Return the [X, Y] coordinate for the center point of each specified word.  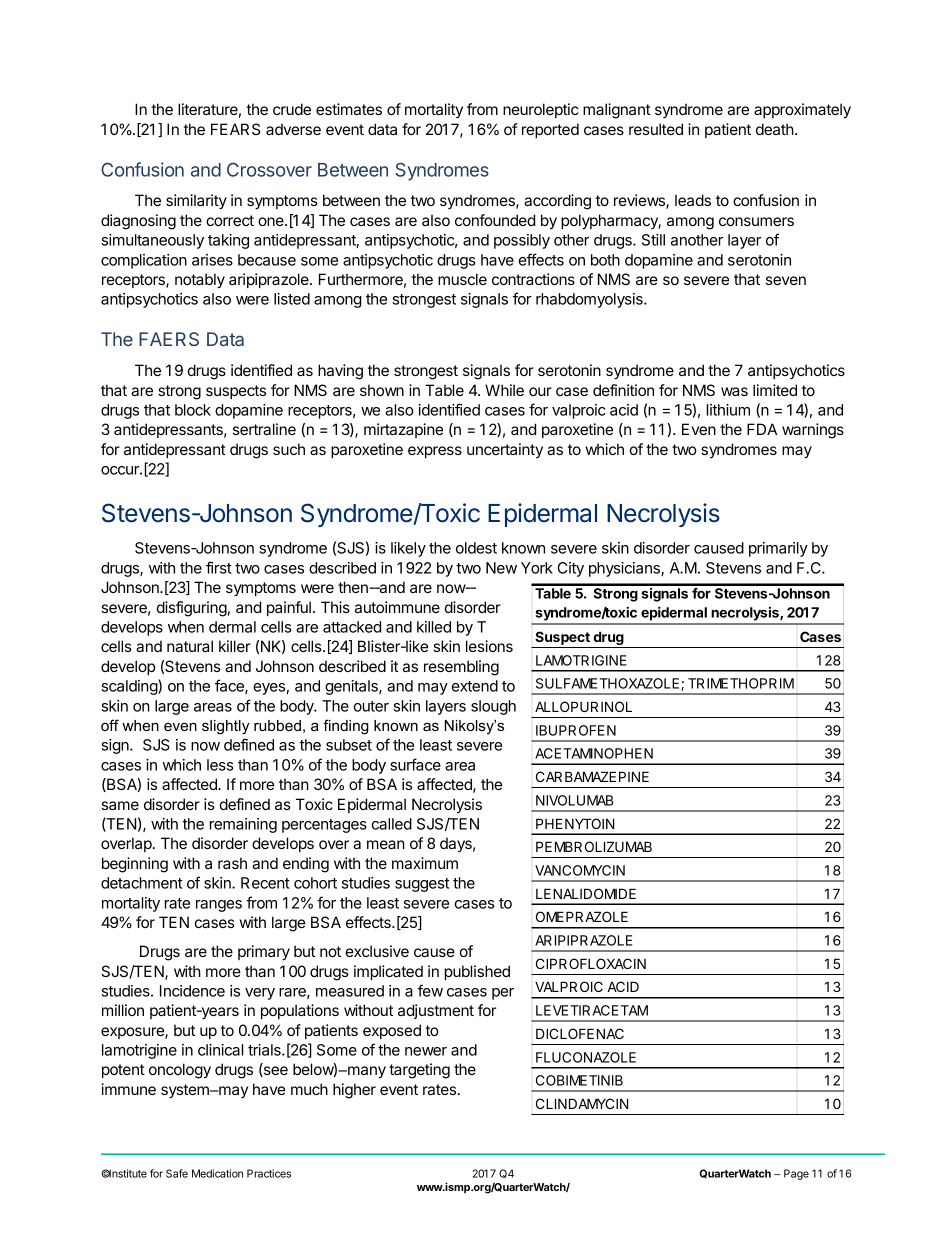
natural [190, 646]
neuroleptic [541, 110]
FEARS [235, 129]
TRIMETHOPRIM [741, 683]
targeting [419, 1071]
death [775, 129]
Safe [177, 1173]
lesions [489, 646]
